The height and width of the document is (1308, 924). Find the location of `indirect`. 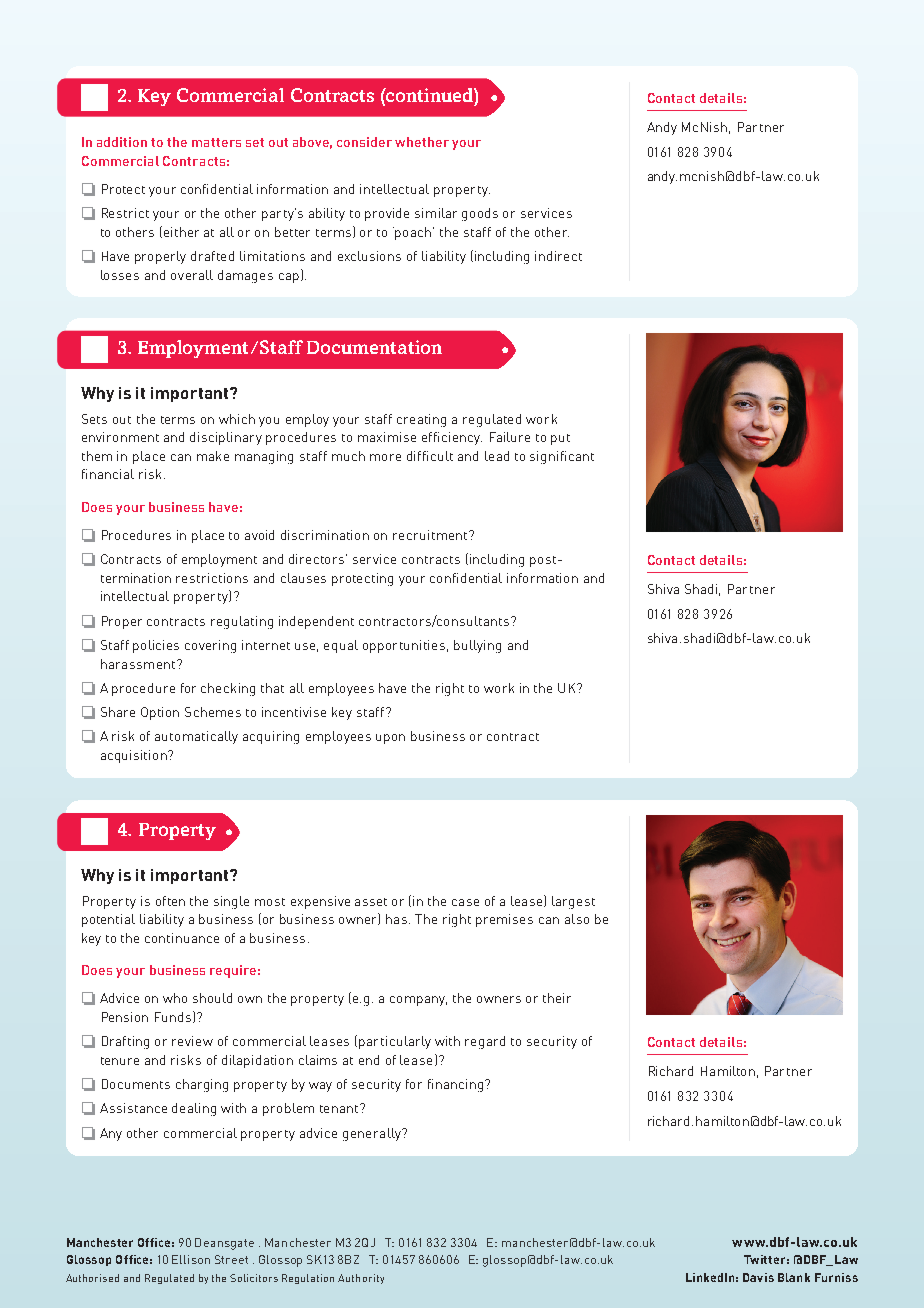

indirect is located at coordinates (558, 256).
